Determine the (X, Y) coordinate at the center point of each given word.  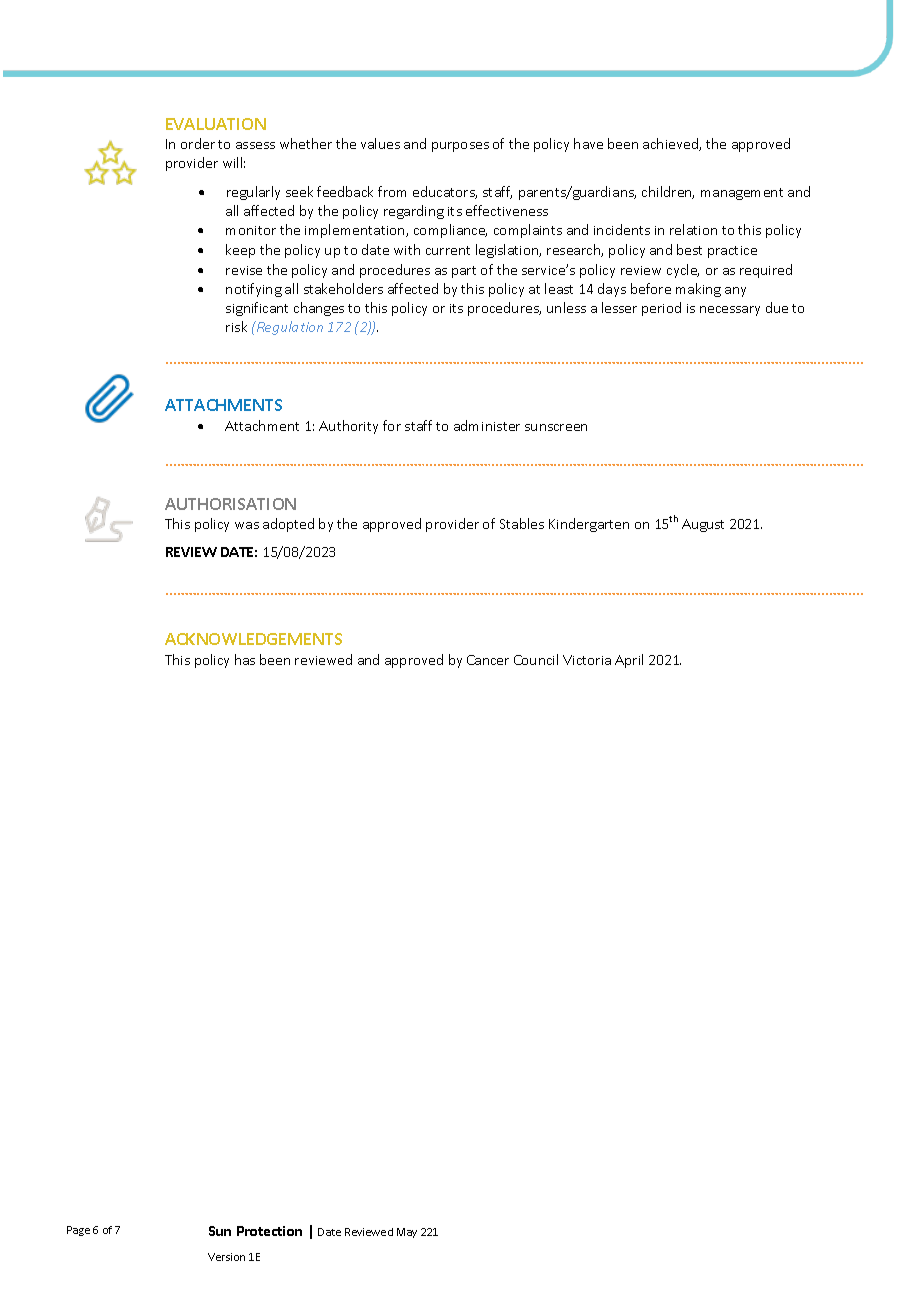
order (198, 143)
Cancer (488, 660)
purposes (460, 147)
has (245, 659)
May (407, 1233)
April (629, 661)
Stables (522, 523)
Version (226, 1257)
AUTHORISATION (230, 504)
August (703, 525)
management (742, 194)
